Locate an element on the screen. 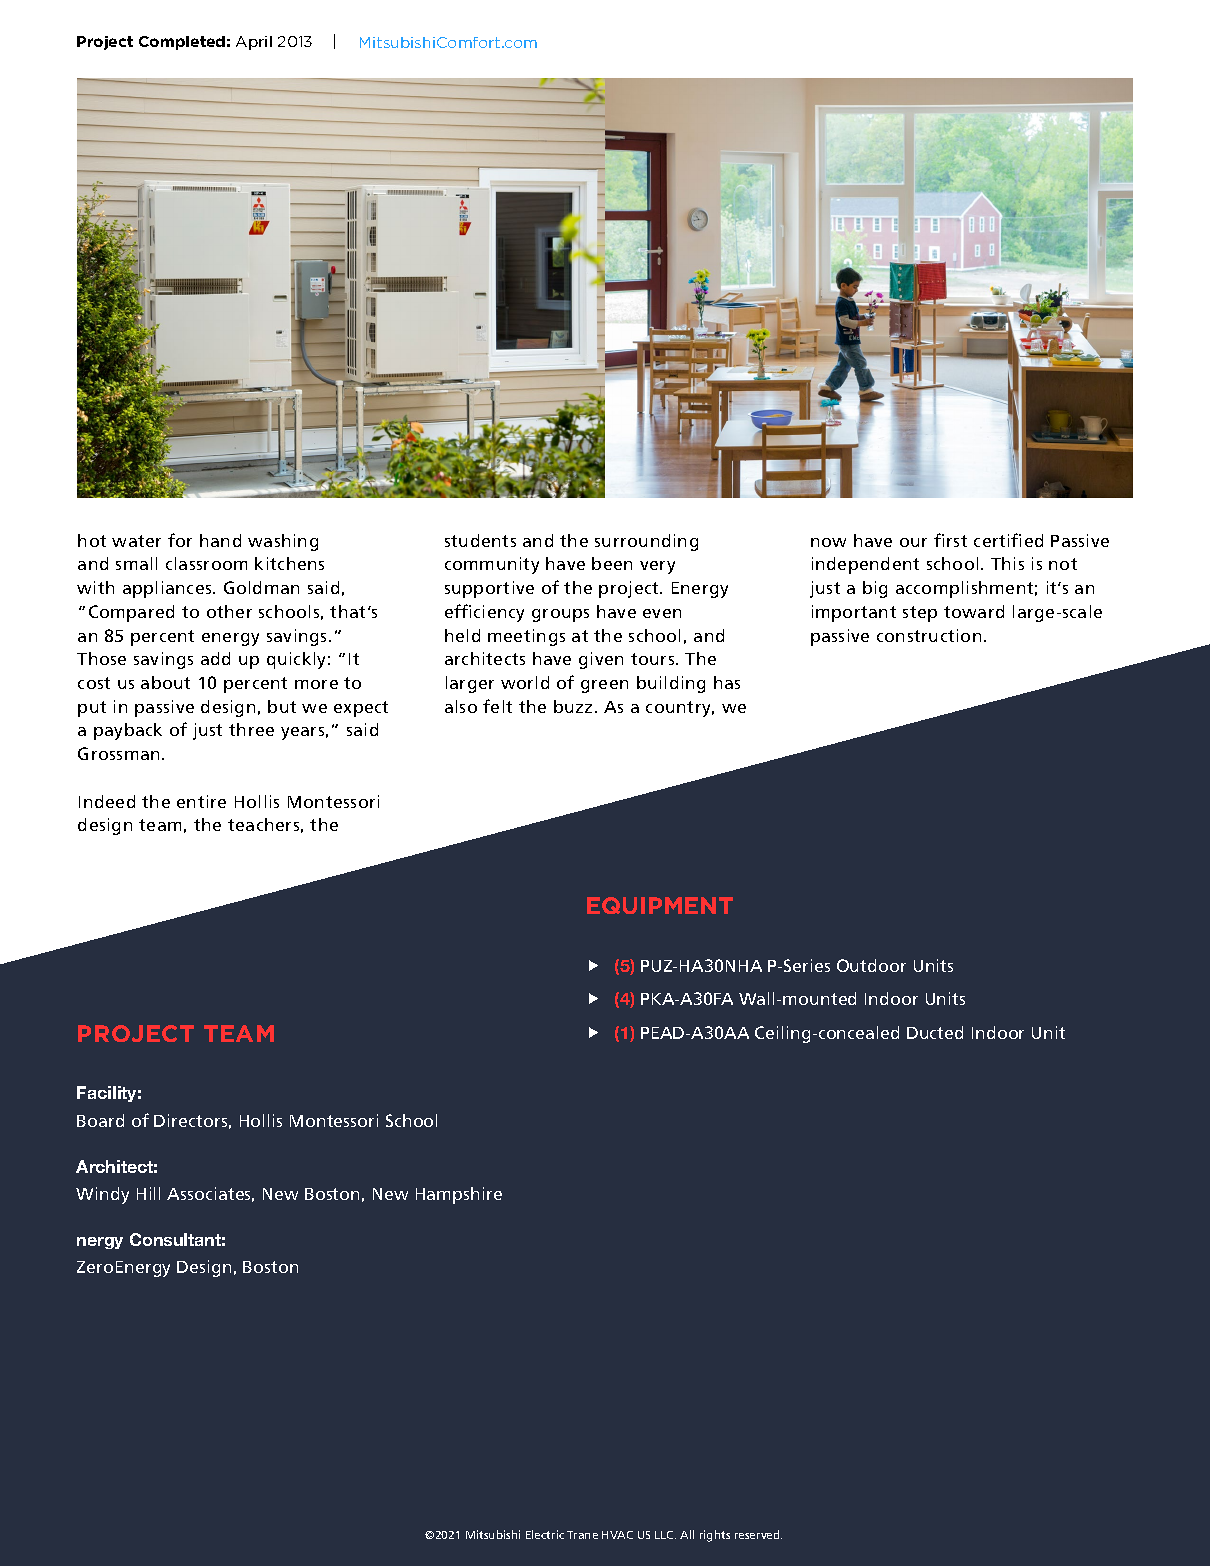 The image size is (1210, 1566). first is located at coordinates (950, 540).
